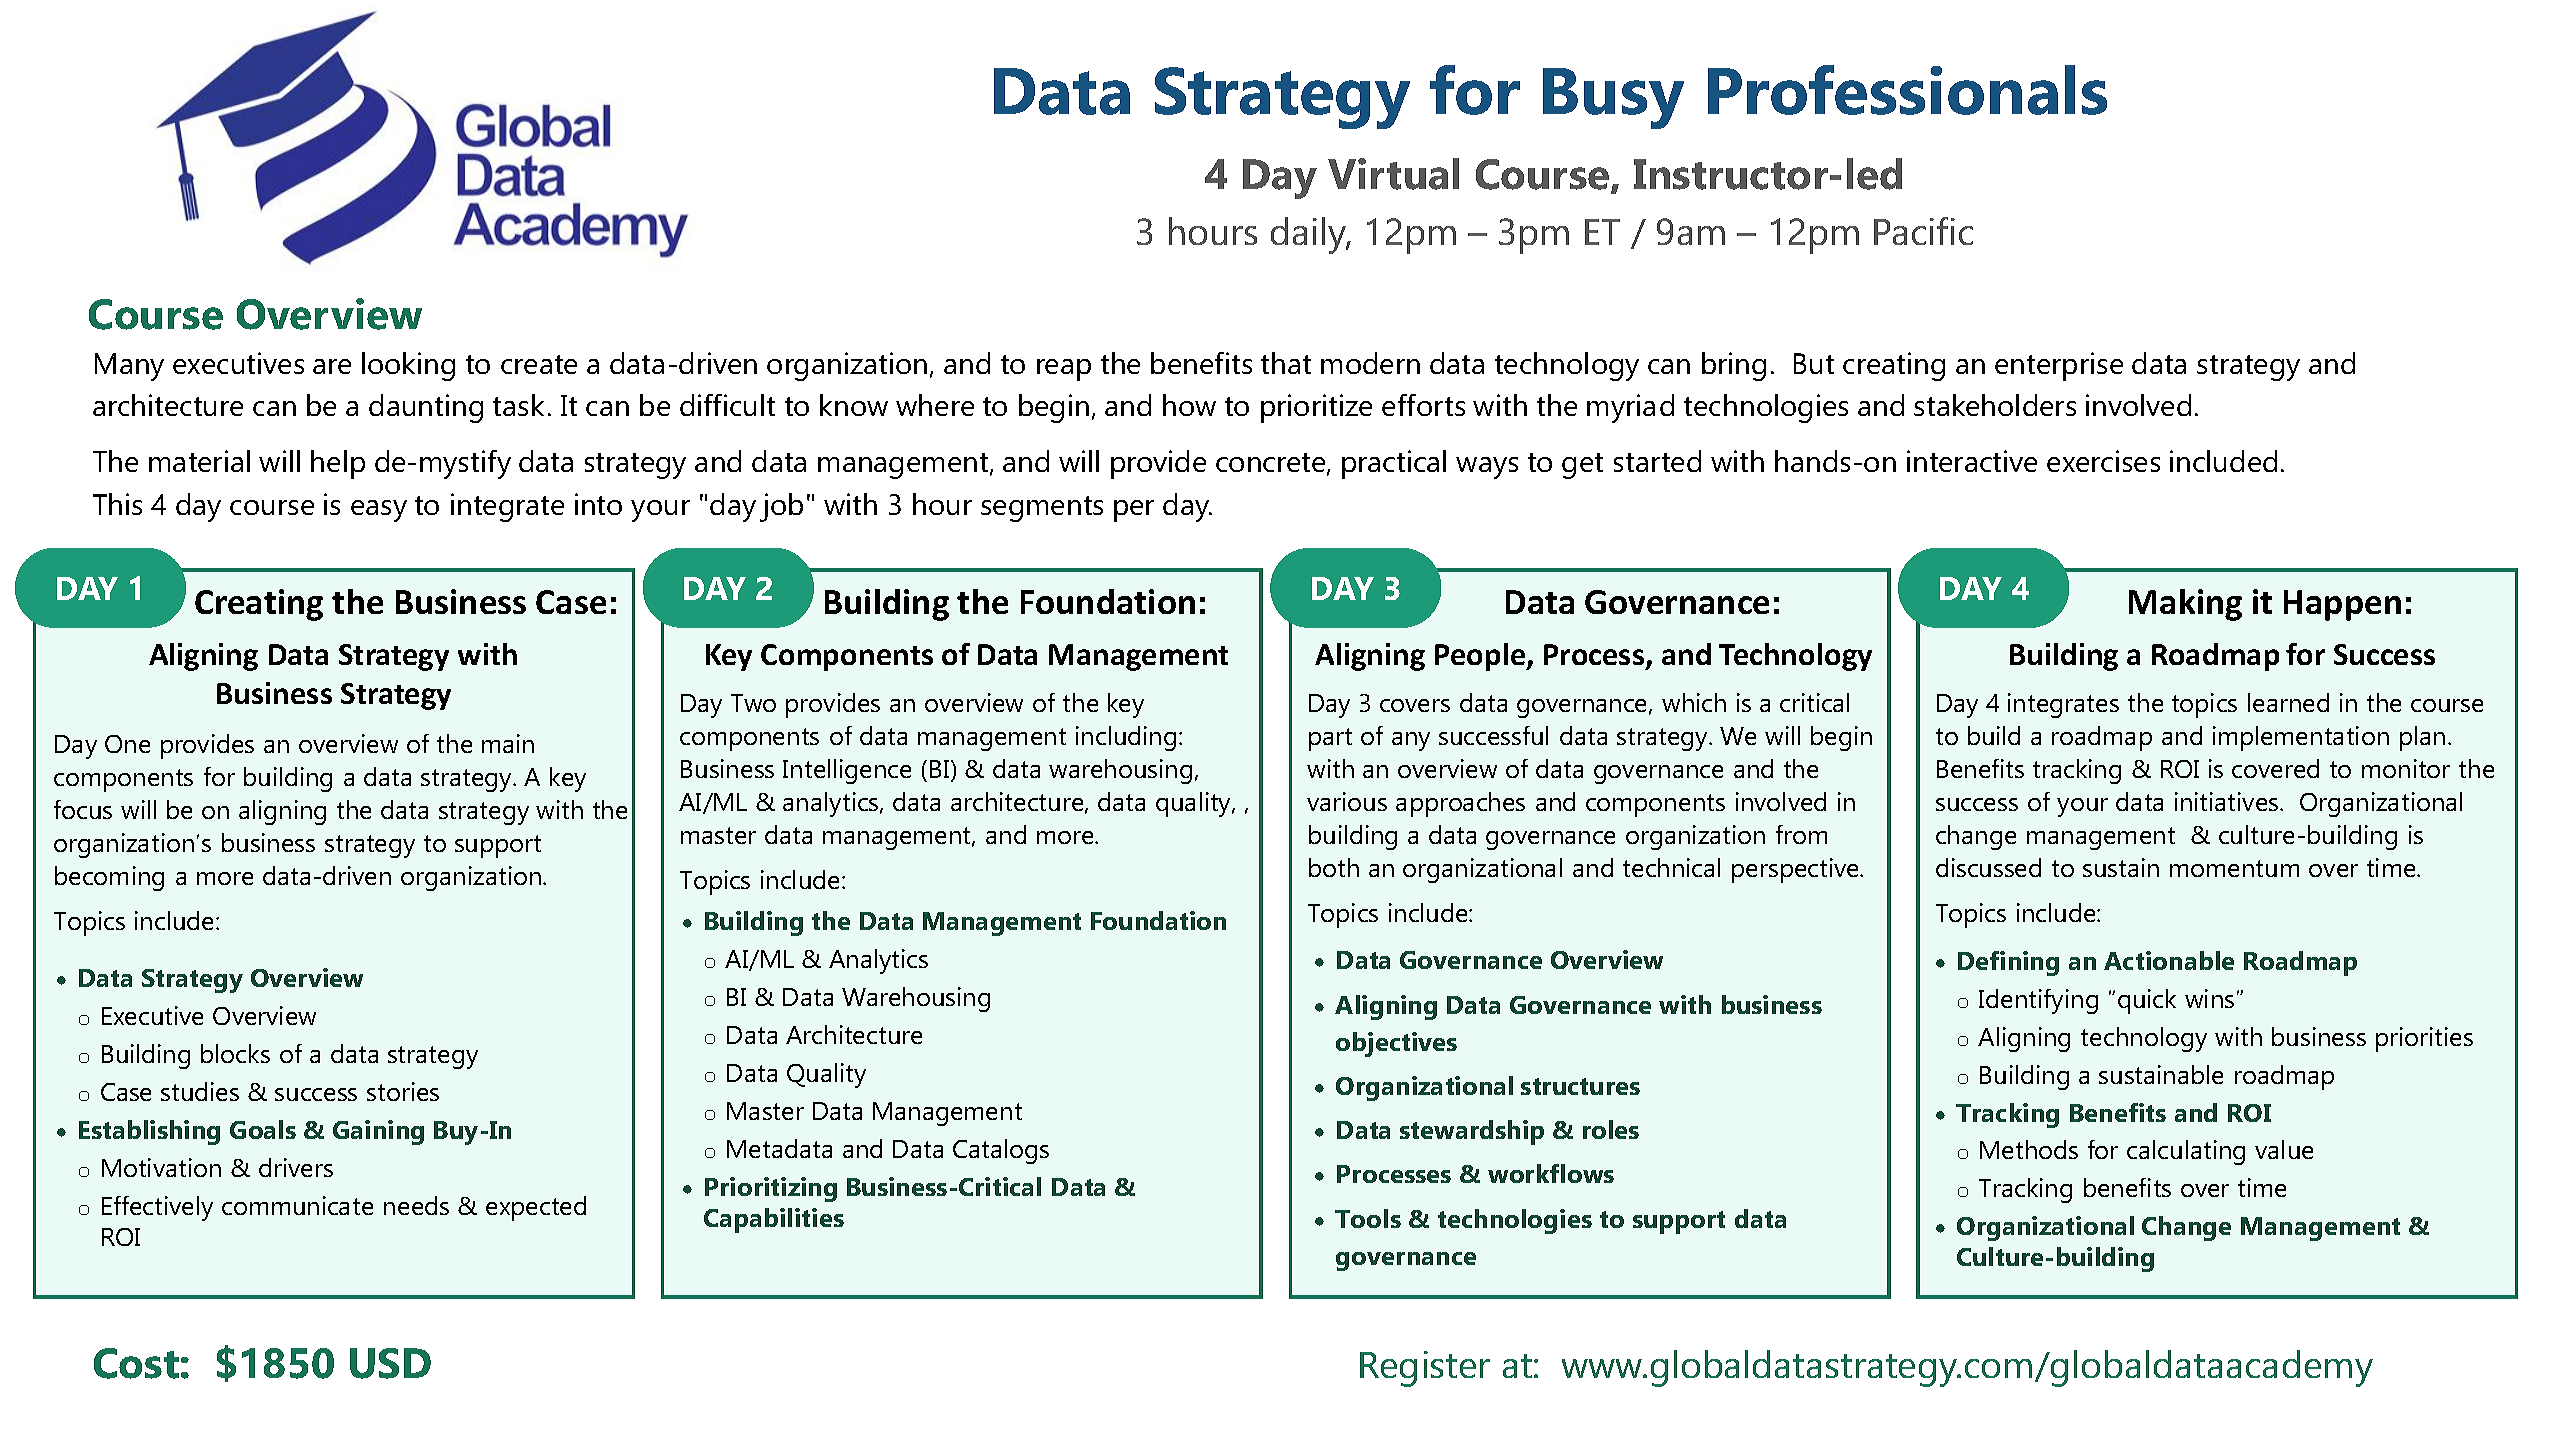  Describe the element at coordinates (1425, 1369) in the screenshot. I see `Register` at that location.
